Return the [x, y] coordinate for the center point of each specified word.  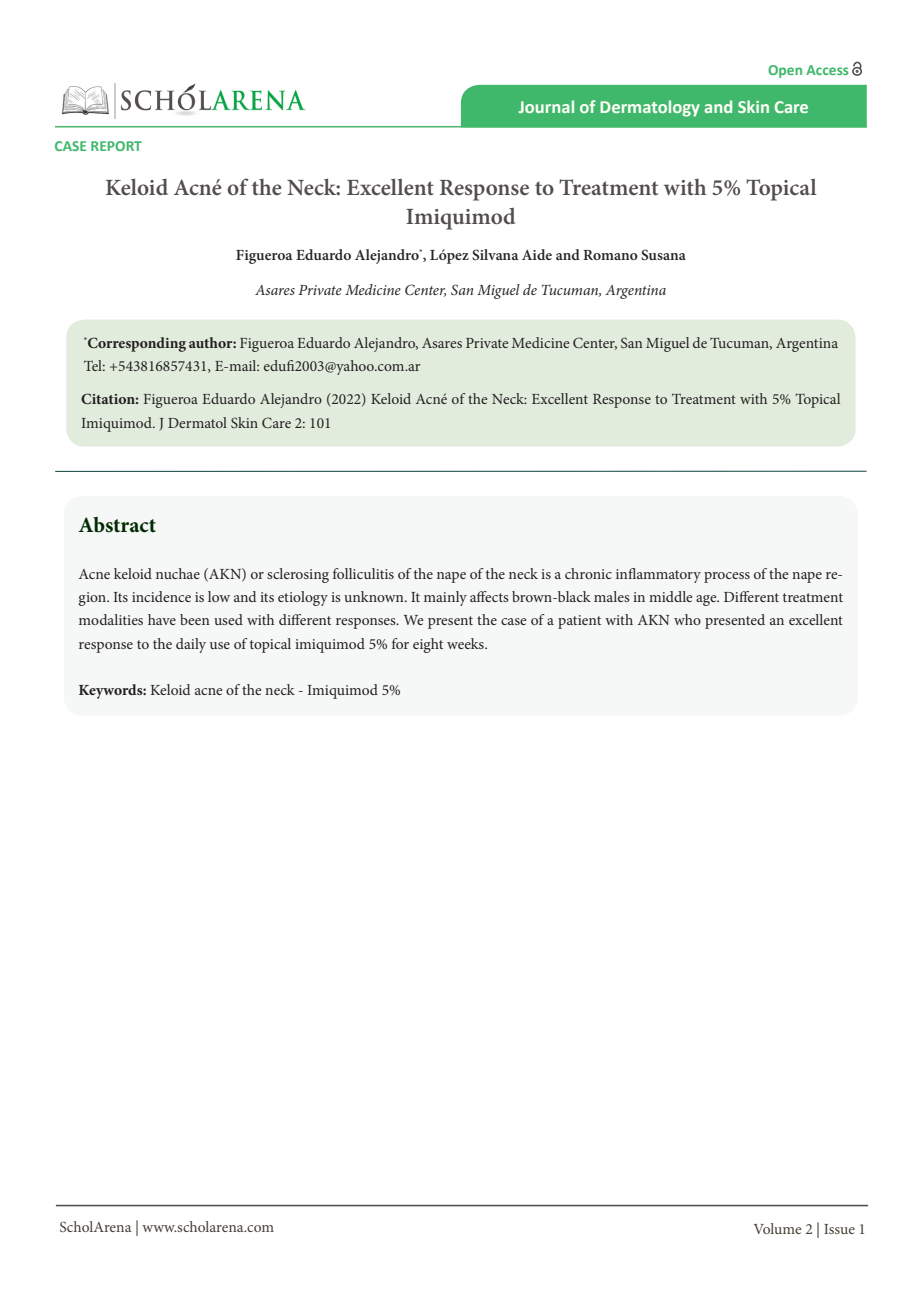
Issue [839, 1229]
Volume [777, 1228]
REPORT [116, 146]
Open [785, 71]
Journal [546, 106]
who [687, 619]
